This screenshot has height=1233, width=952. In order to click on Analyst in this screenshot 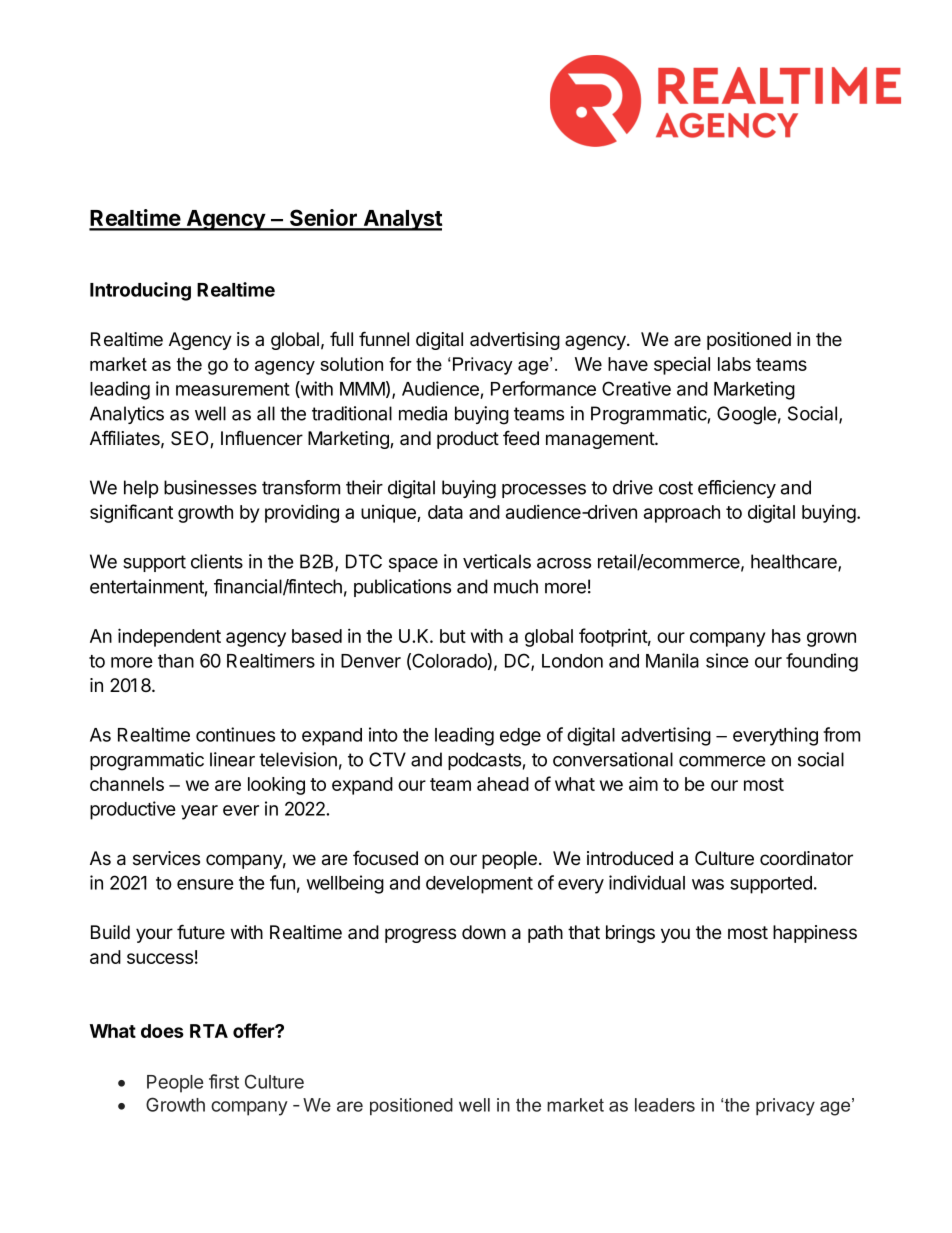, I will do `click(401, 220)`.
